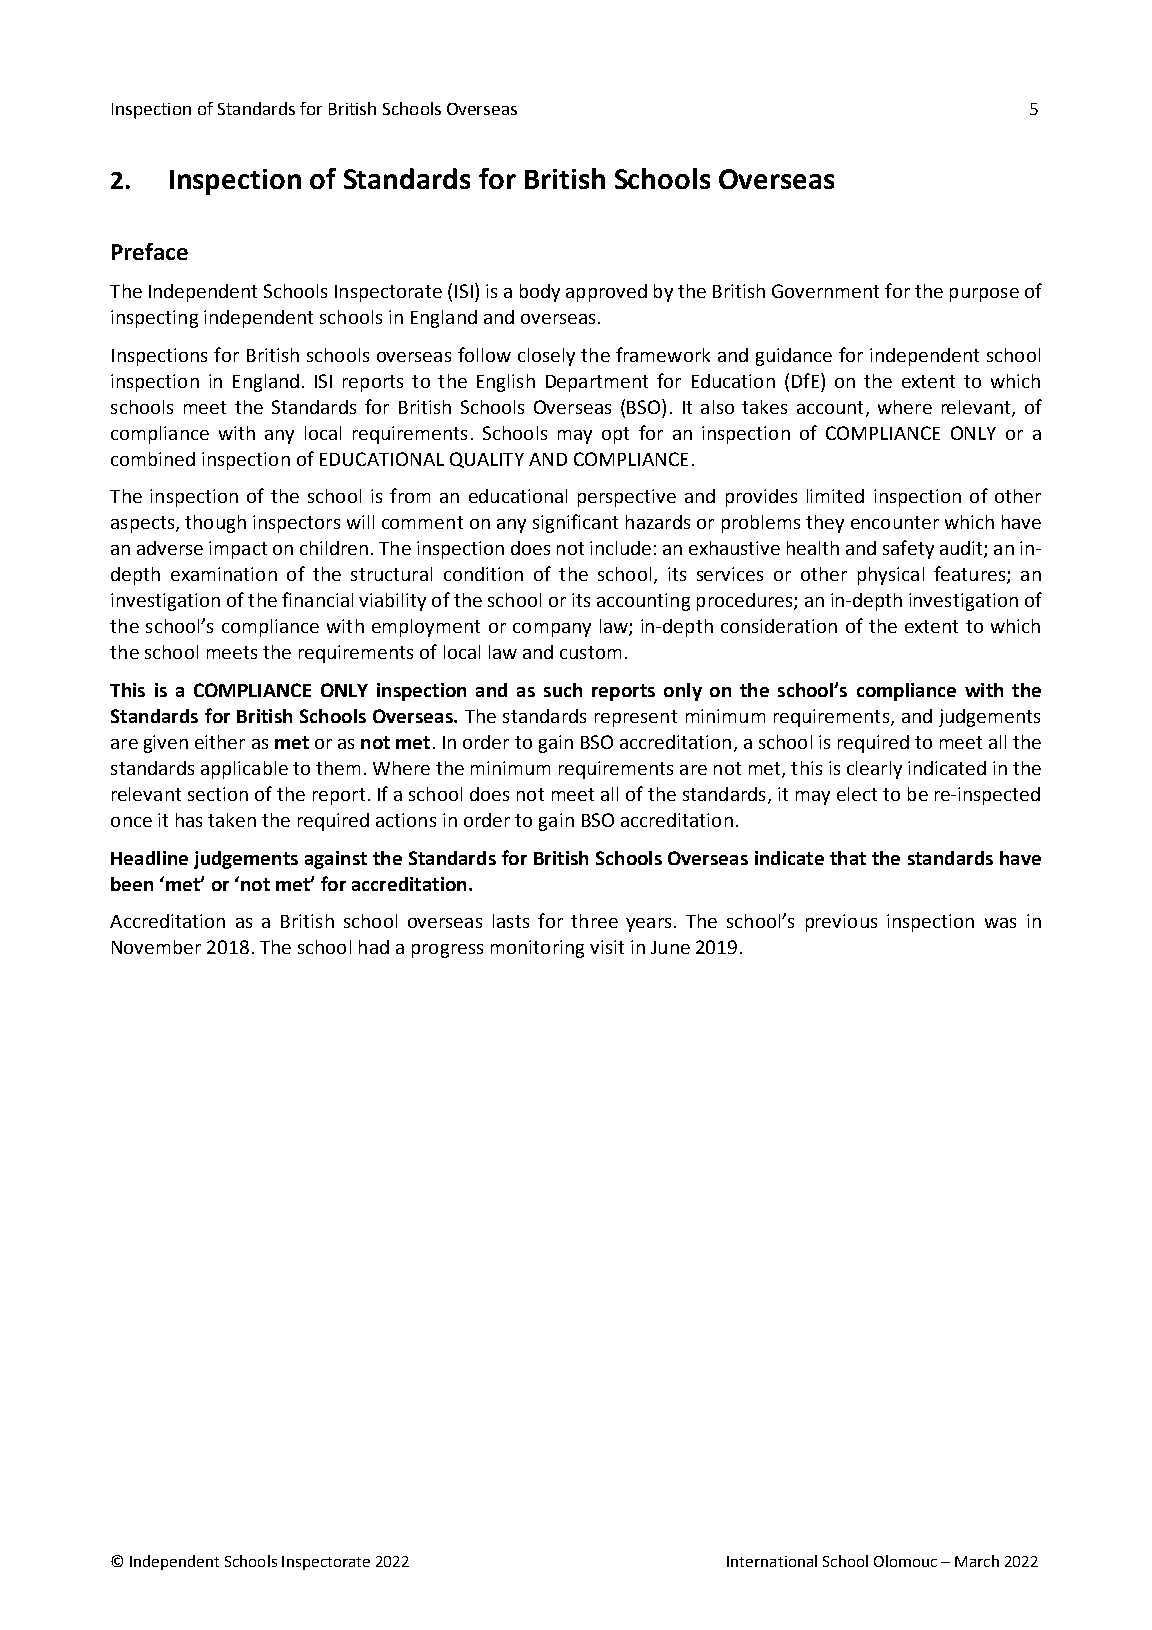 Image resolution: width=1152 pixels, height=1630 pixels. What do you see at coordinates (154, 319) in the image?
I see `inspecting` at bounding box center [154, 319].
